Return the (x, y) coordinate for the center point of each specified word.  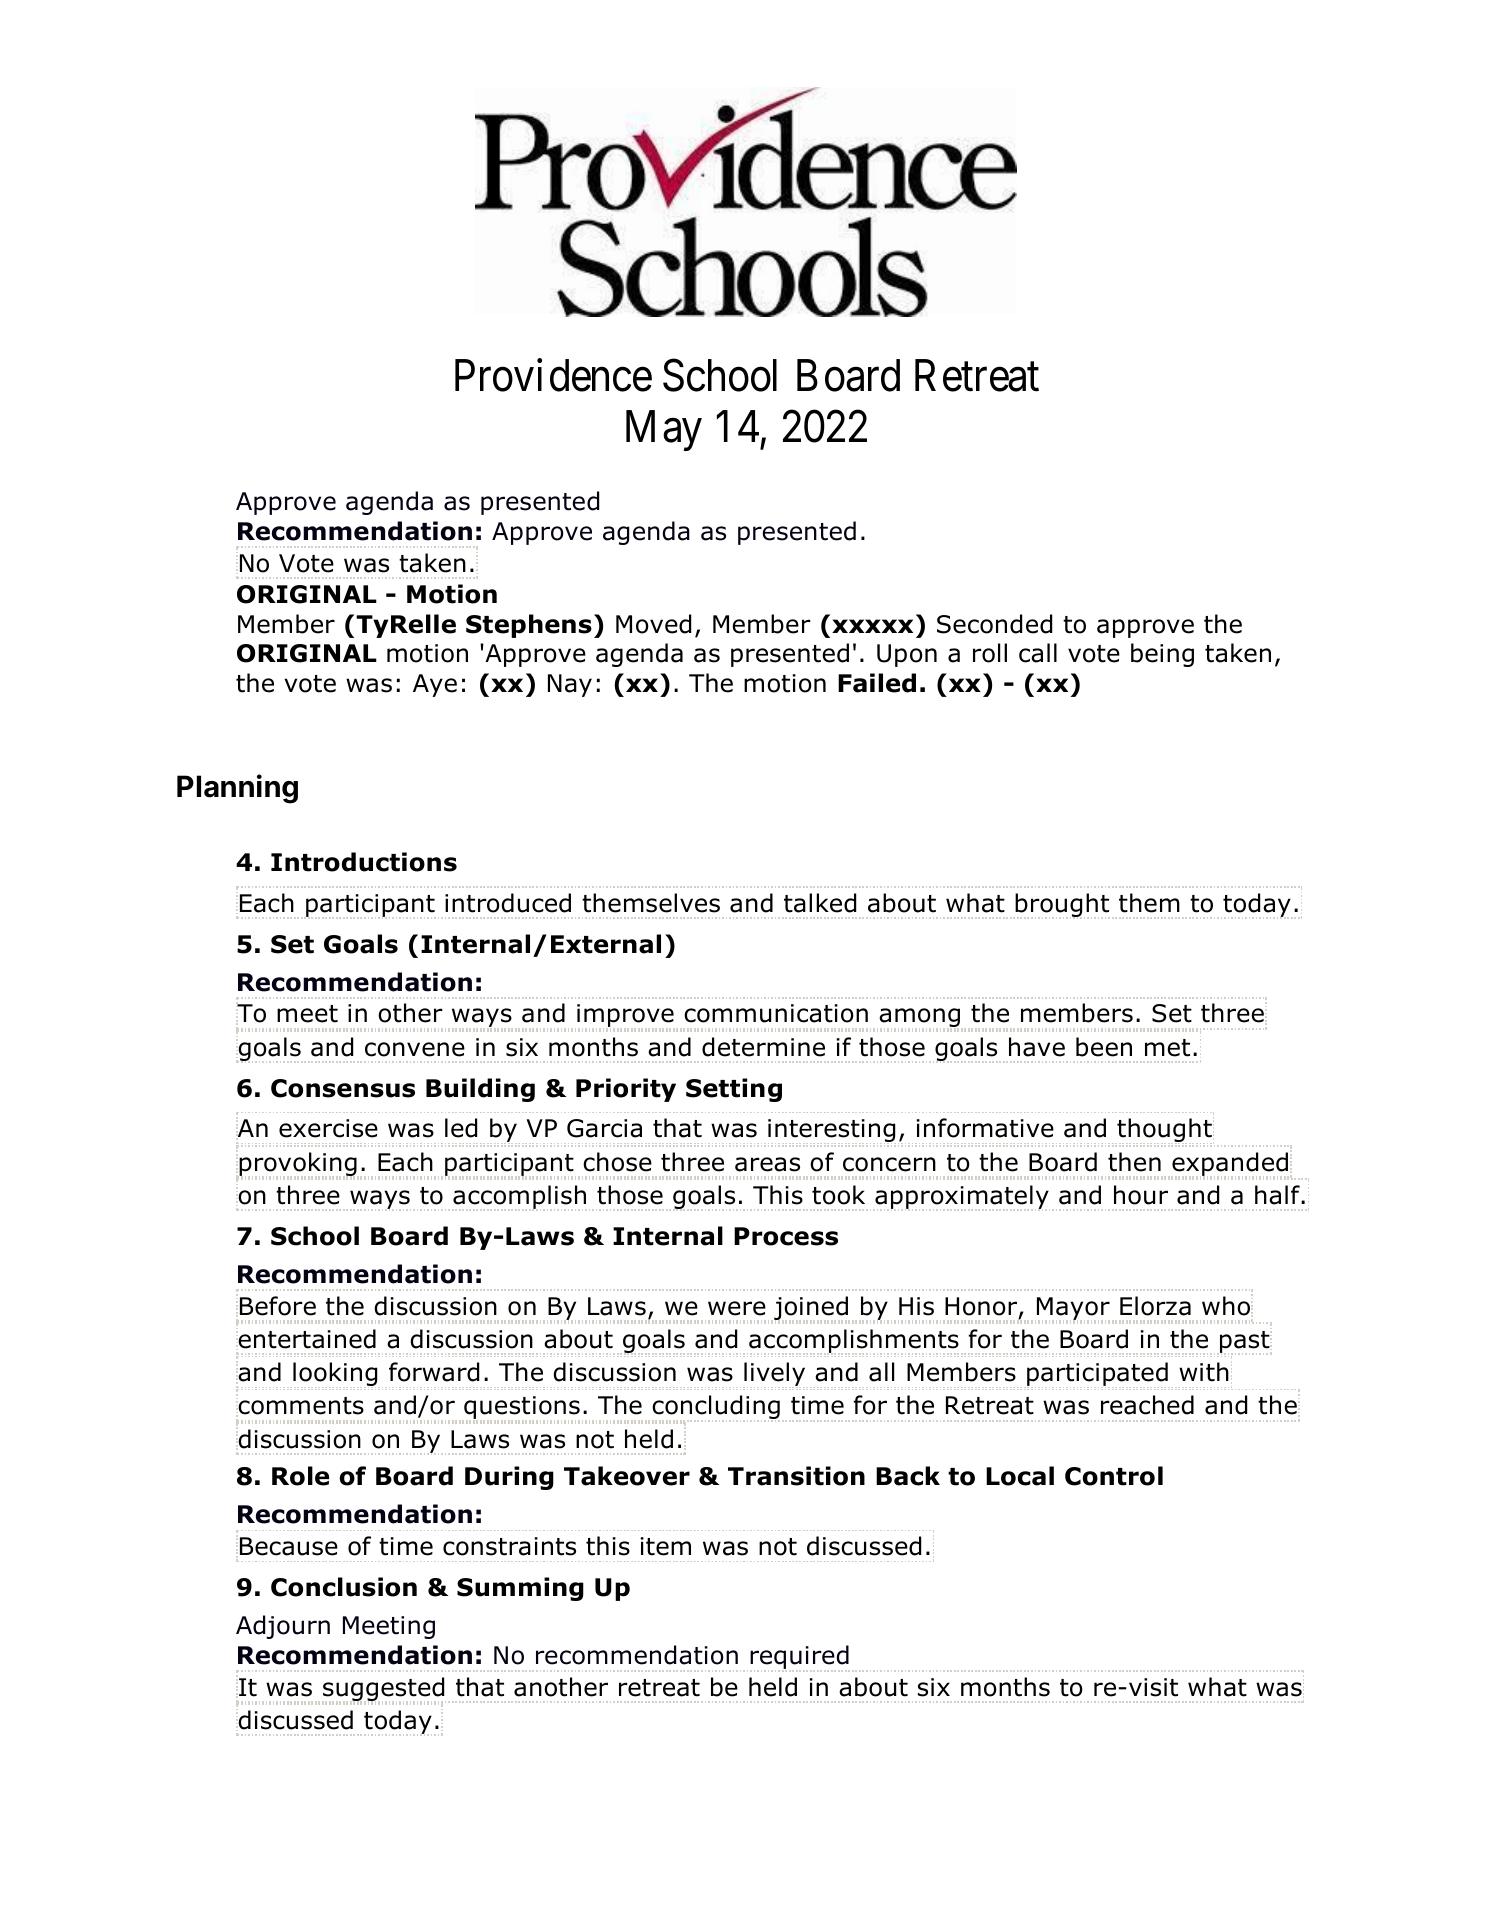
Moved (653, 624)
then (1134, 1162)
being (1162, 655)
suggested (384, 1690)
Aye (435, 685)
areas (767, 1164)
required (800, 1658)
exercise (328, 1128)
